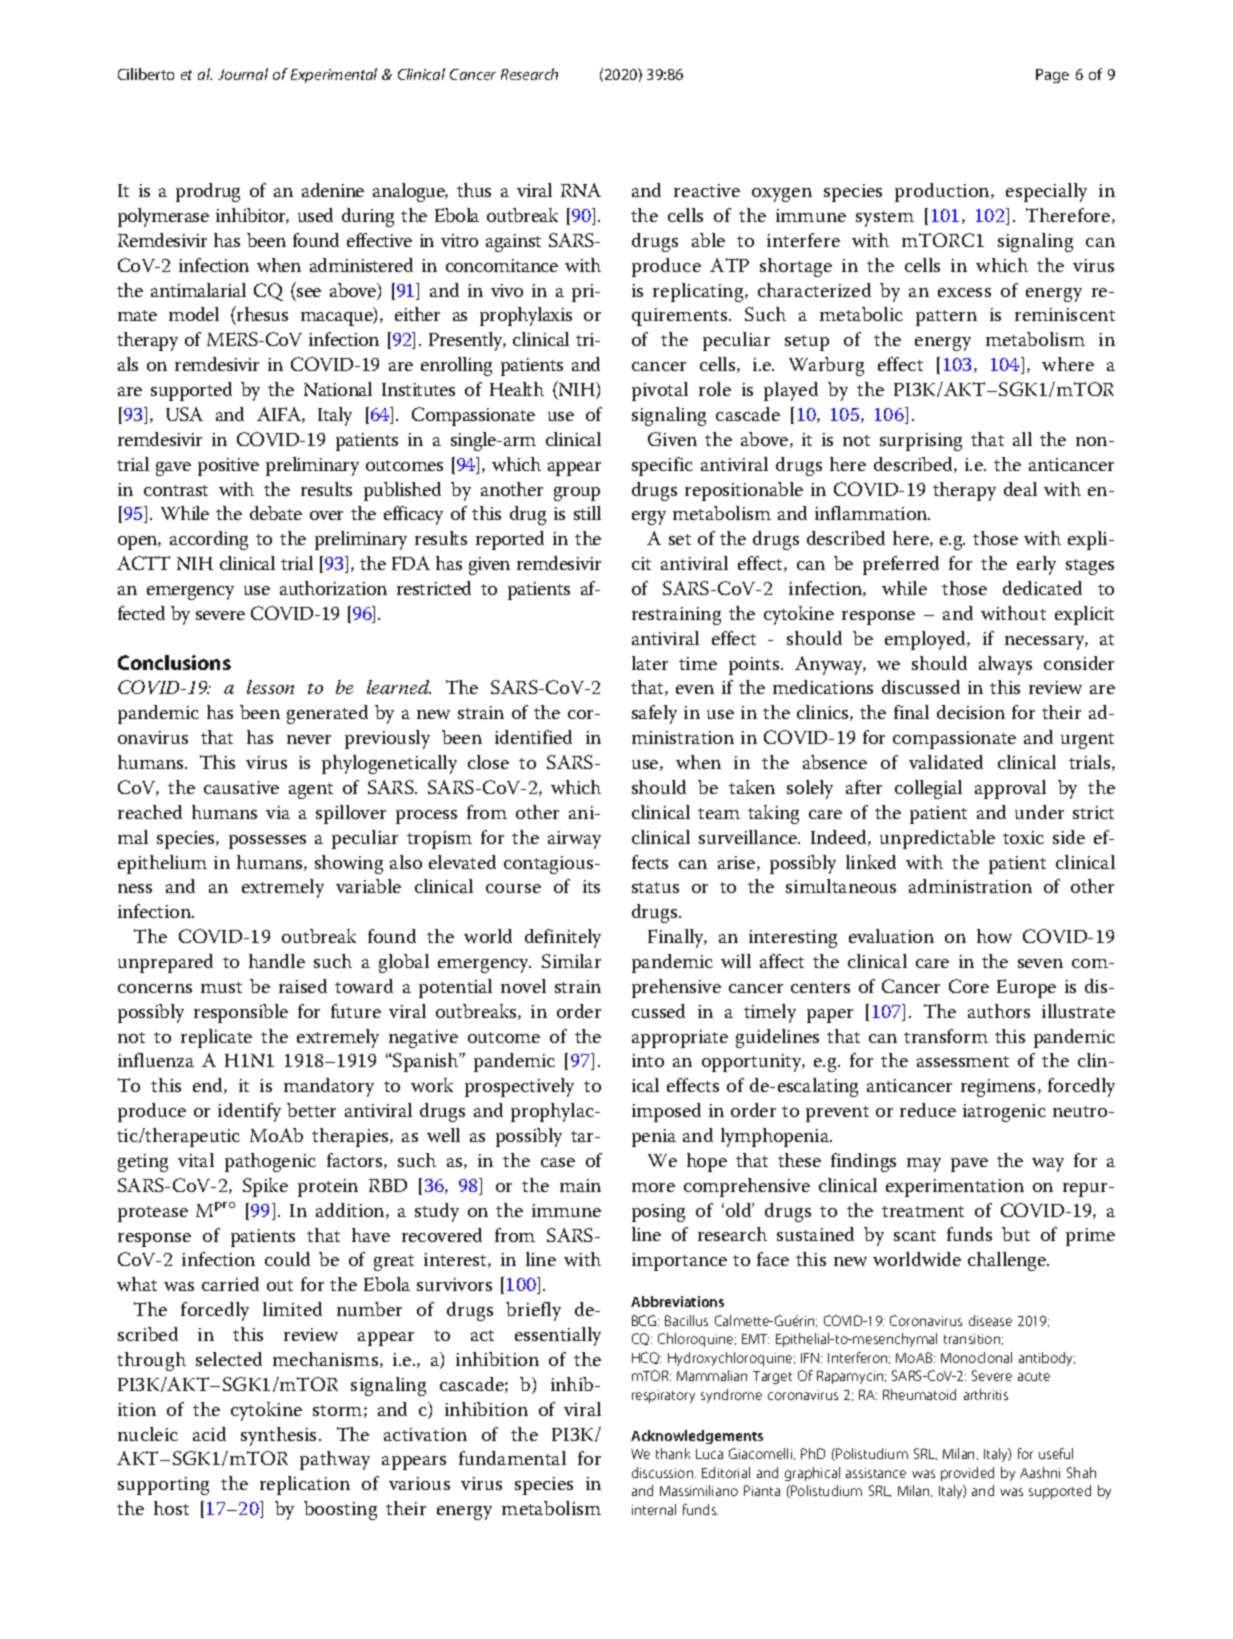 This screenshot has width=1233, height=1639. I want to click on group, so click(577, 494).
